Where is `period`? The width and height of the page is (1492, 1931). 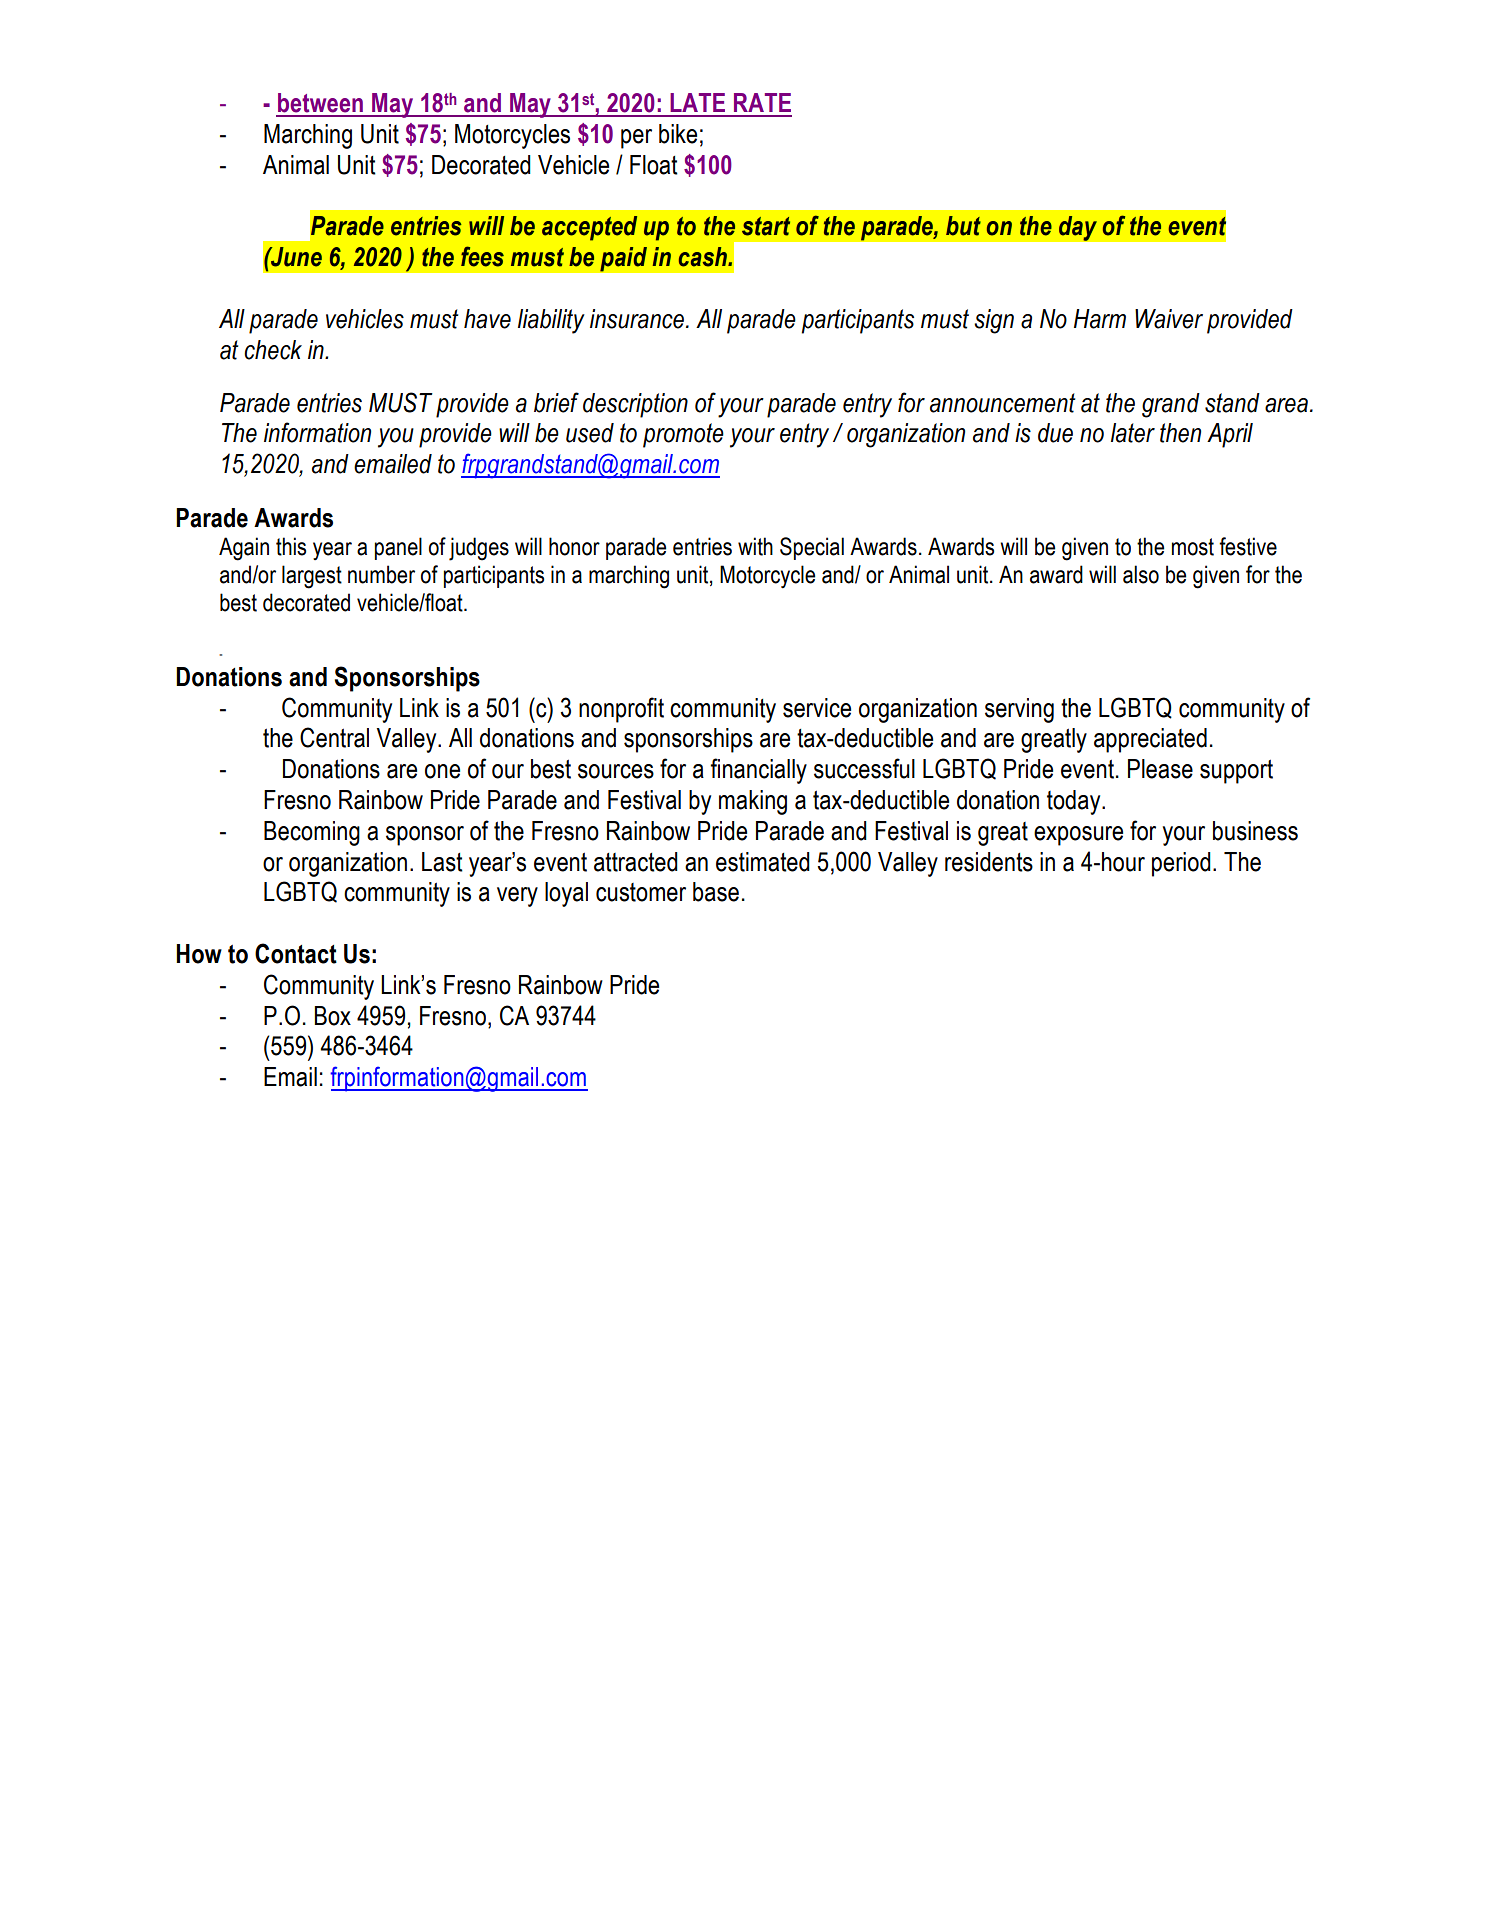 period is located at coordinates (1181, 864).
